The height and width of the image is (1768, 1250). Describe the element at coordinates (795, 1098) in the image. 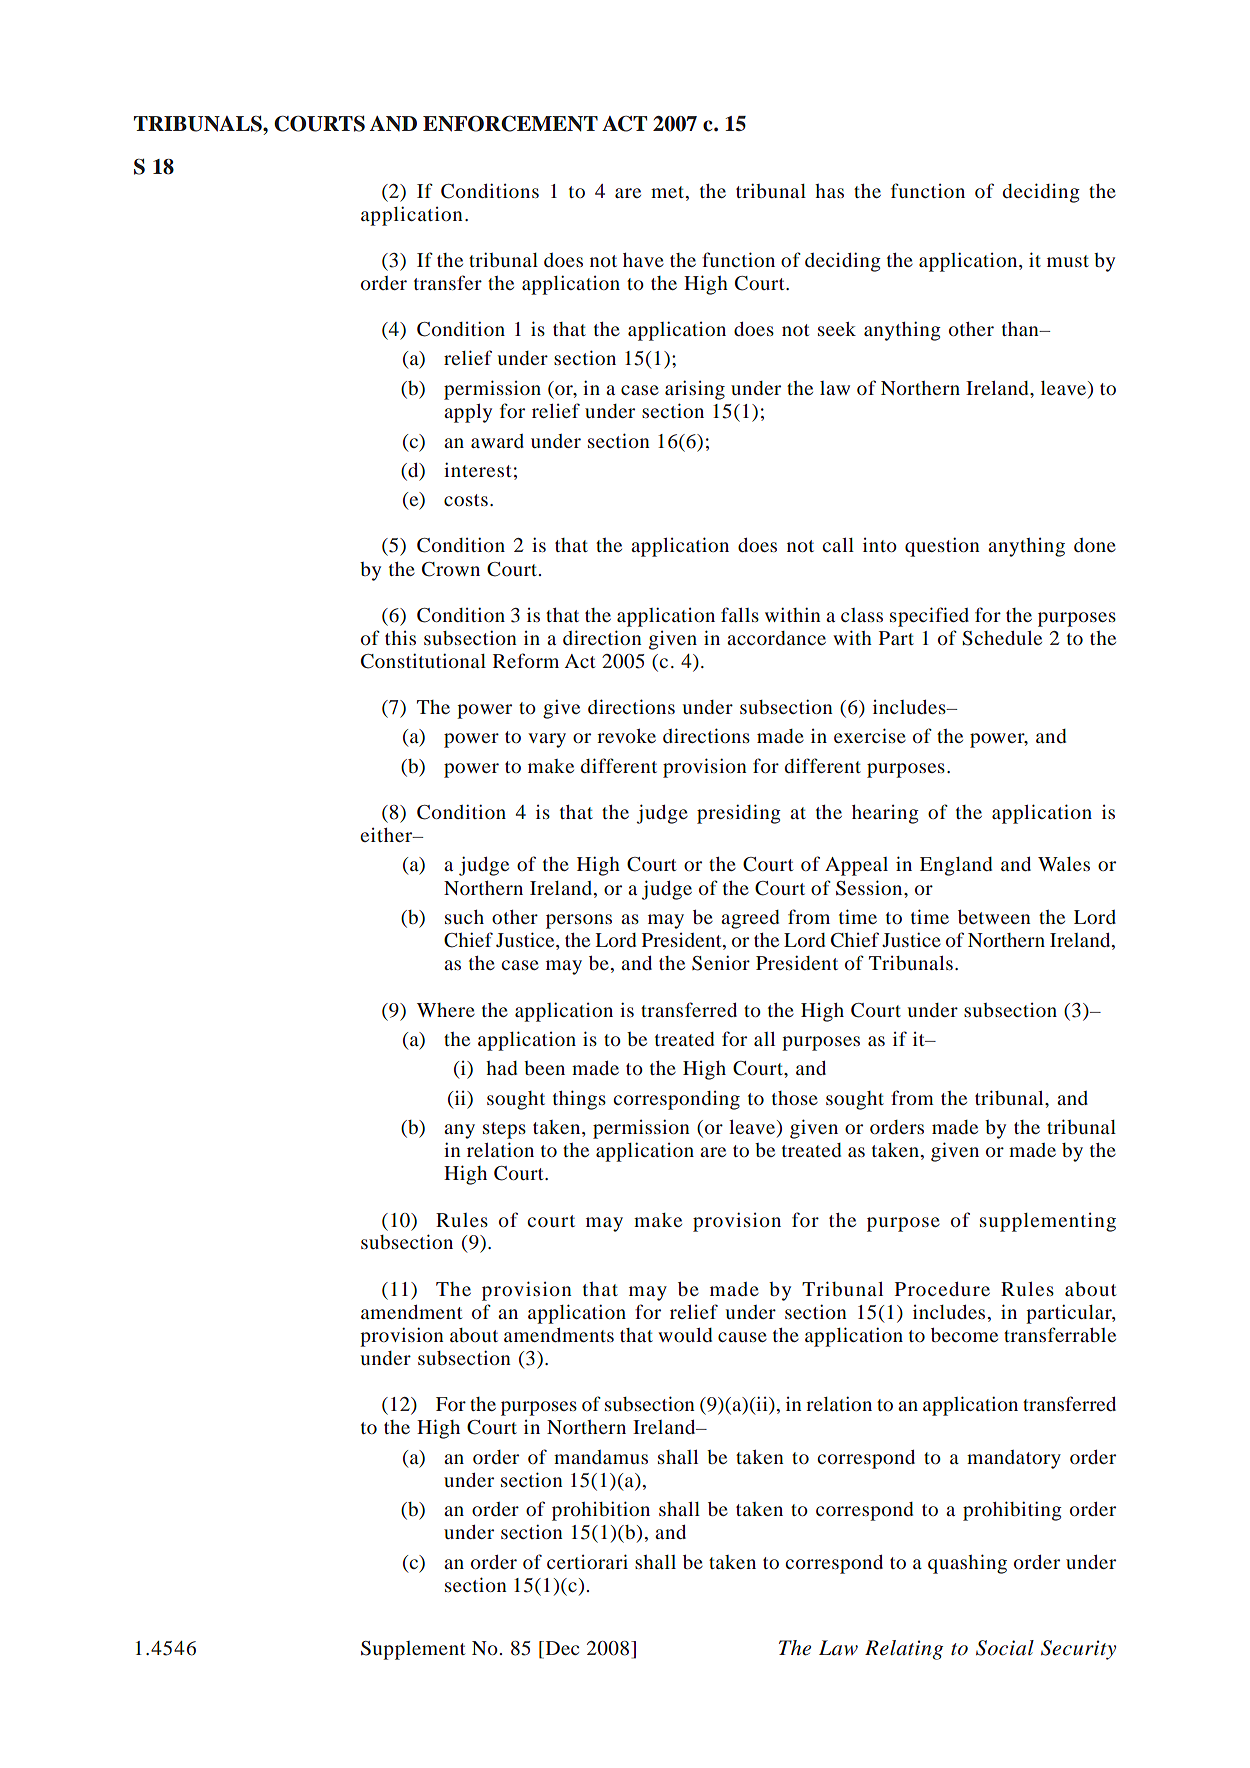

I see `those` at that location.
